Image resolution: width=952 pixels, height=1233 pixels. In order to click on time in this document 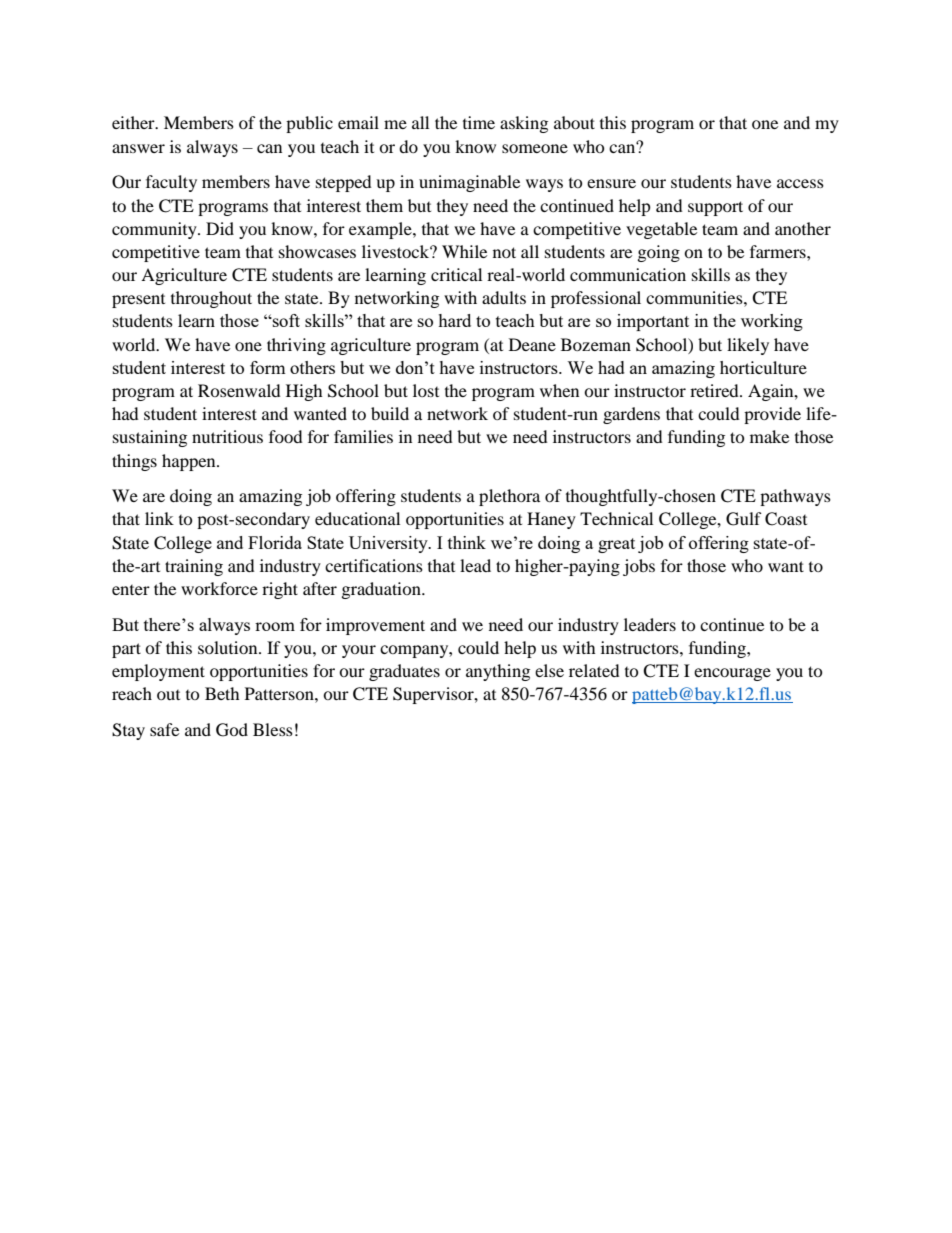, I will do `click(479, 122)`.
